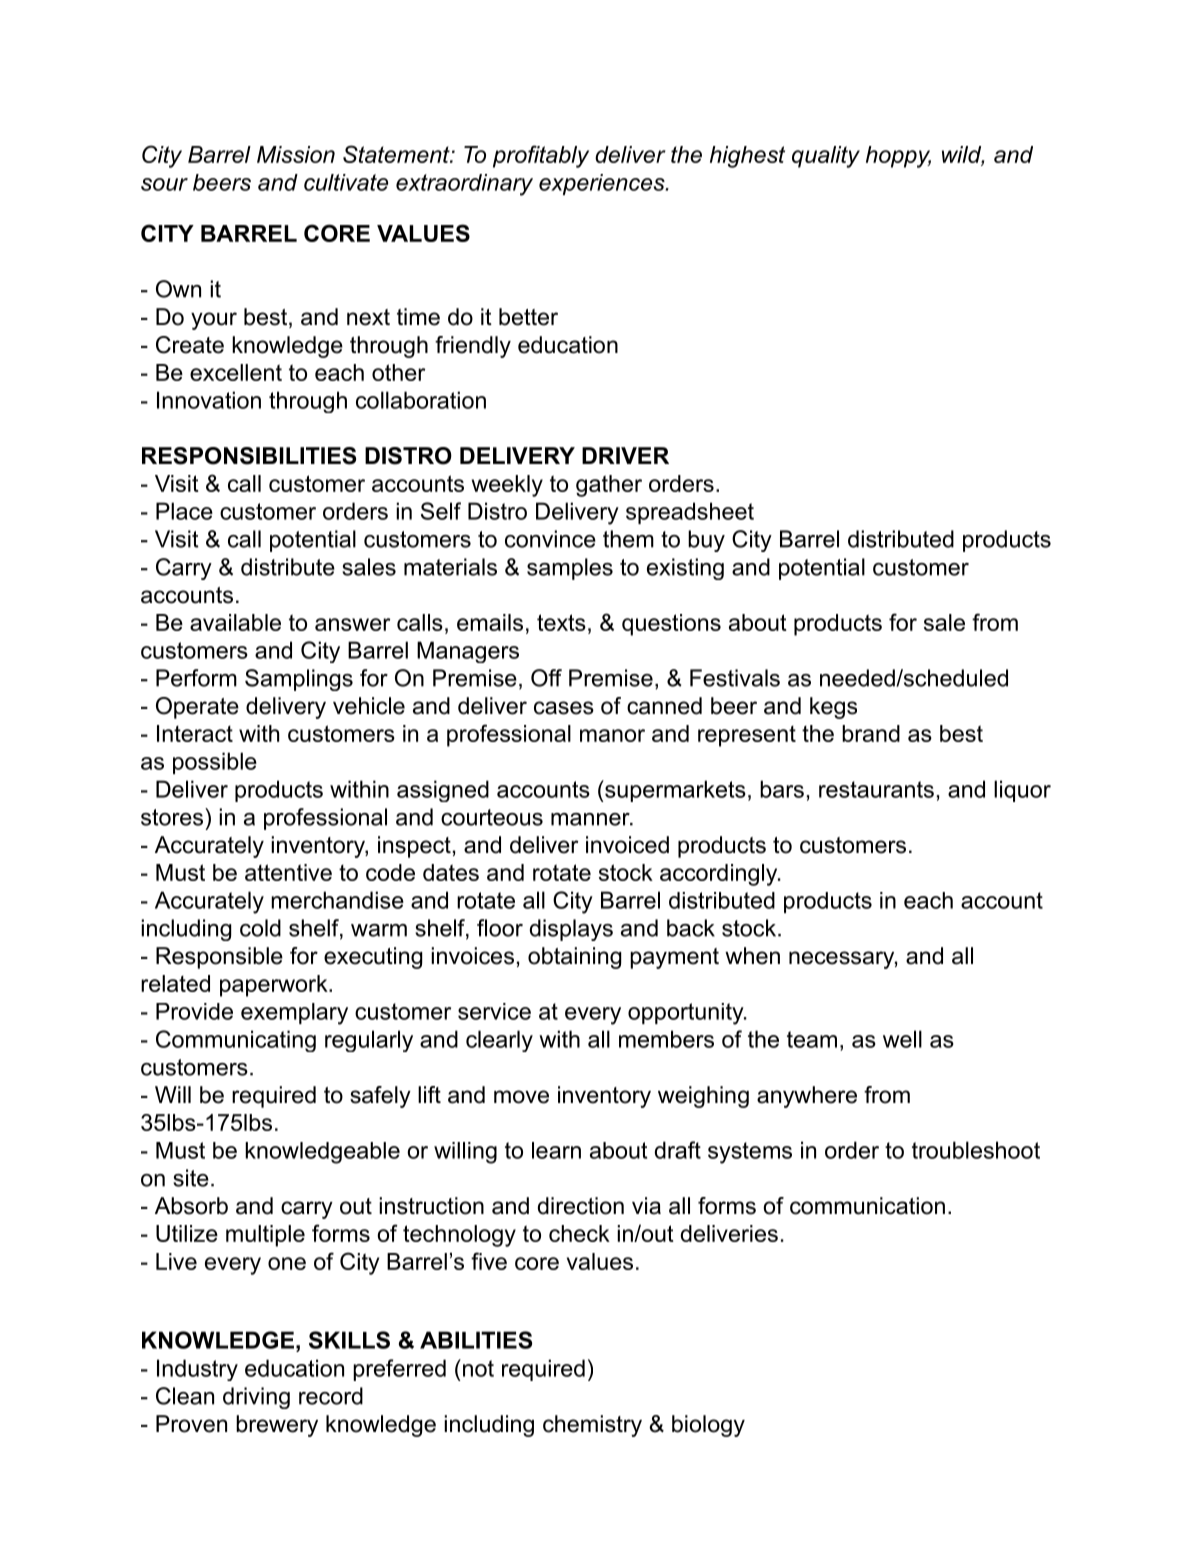  I want to click on well, so click(902, 1039).
